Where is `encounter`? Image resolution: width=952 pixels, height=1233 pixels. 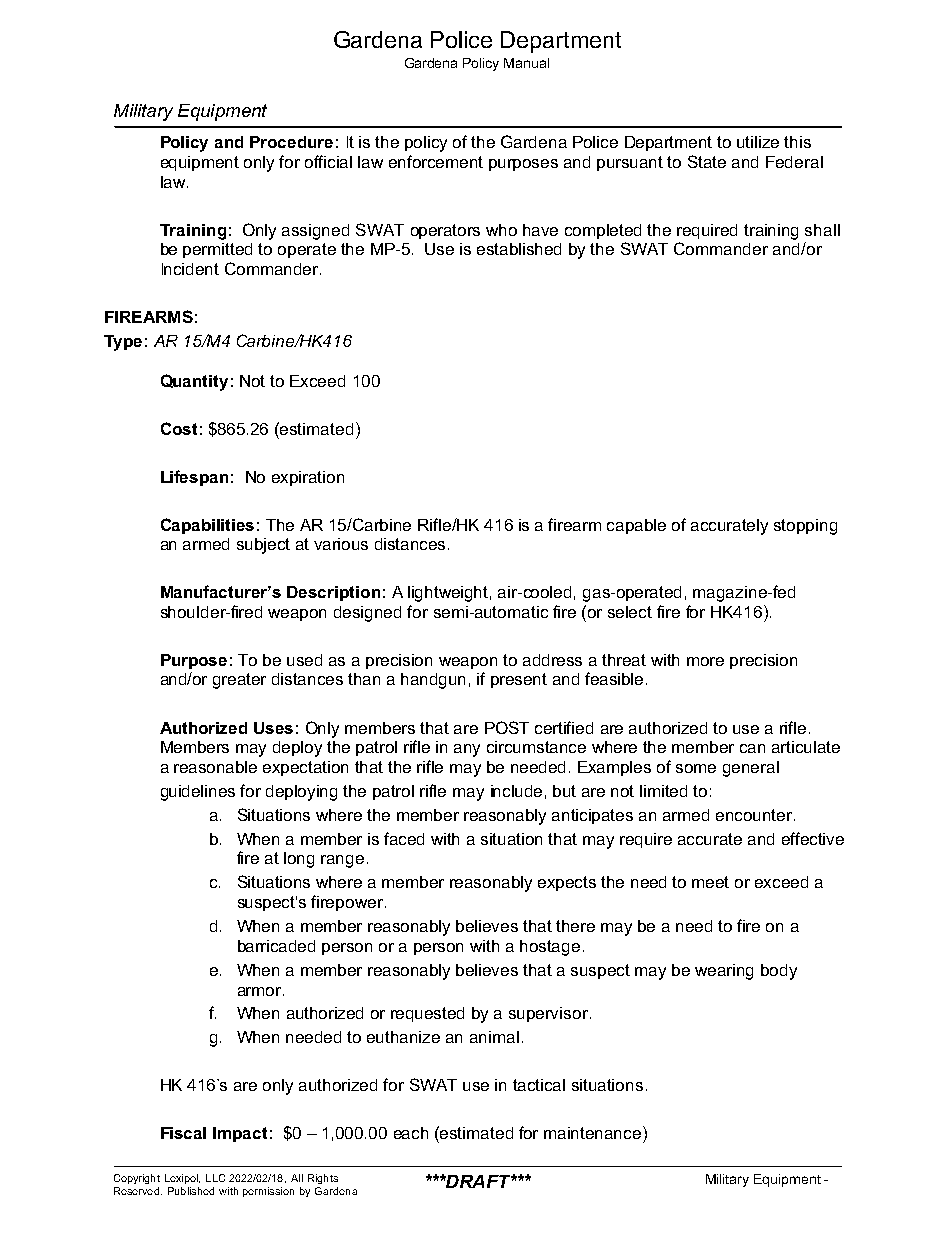 encounter is located at coordinates (755, 815).
